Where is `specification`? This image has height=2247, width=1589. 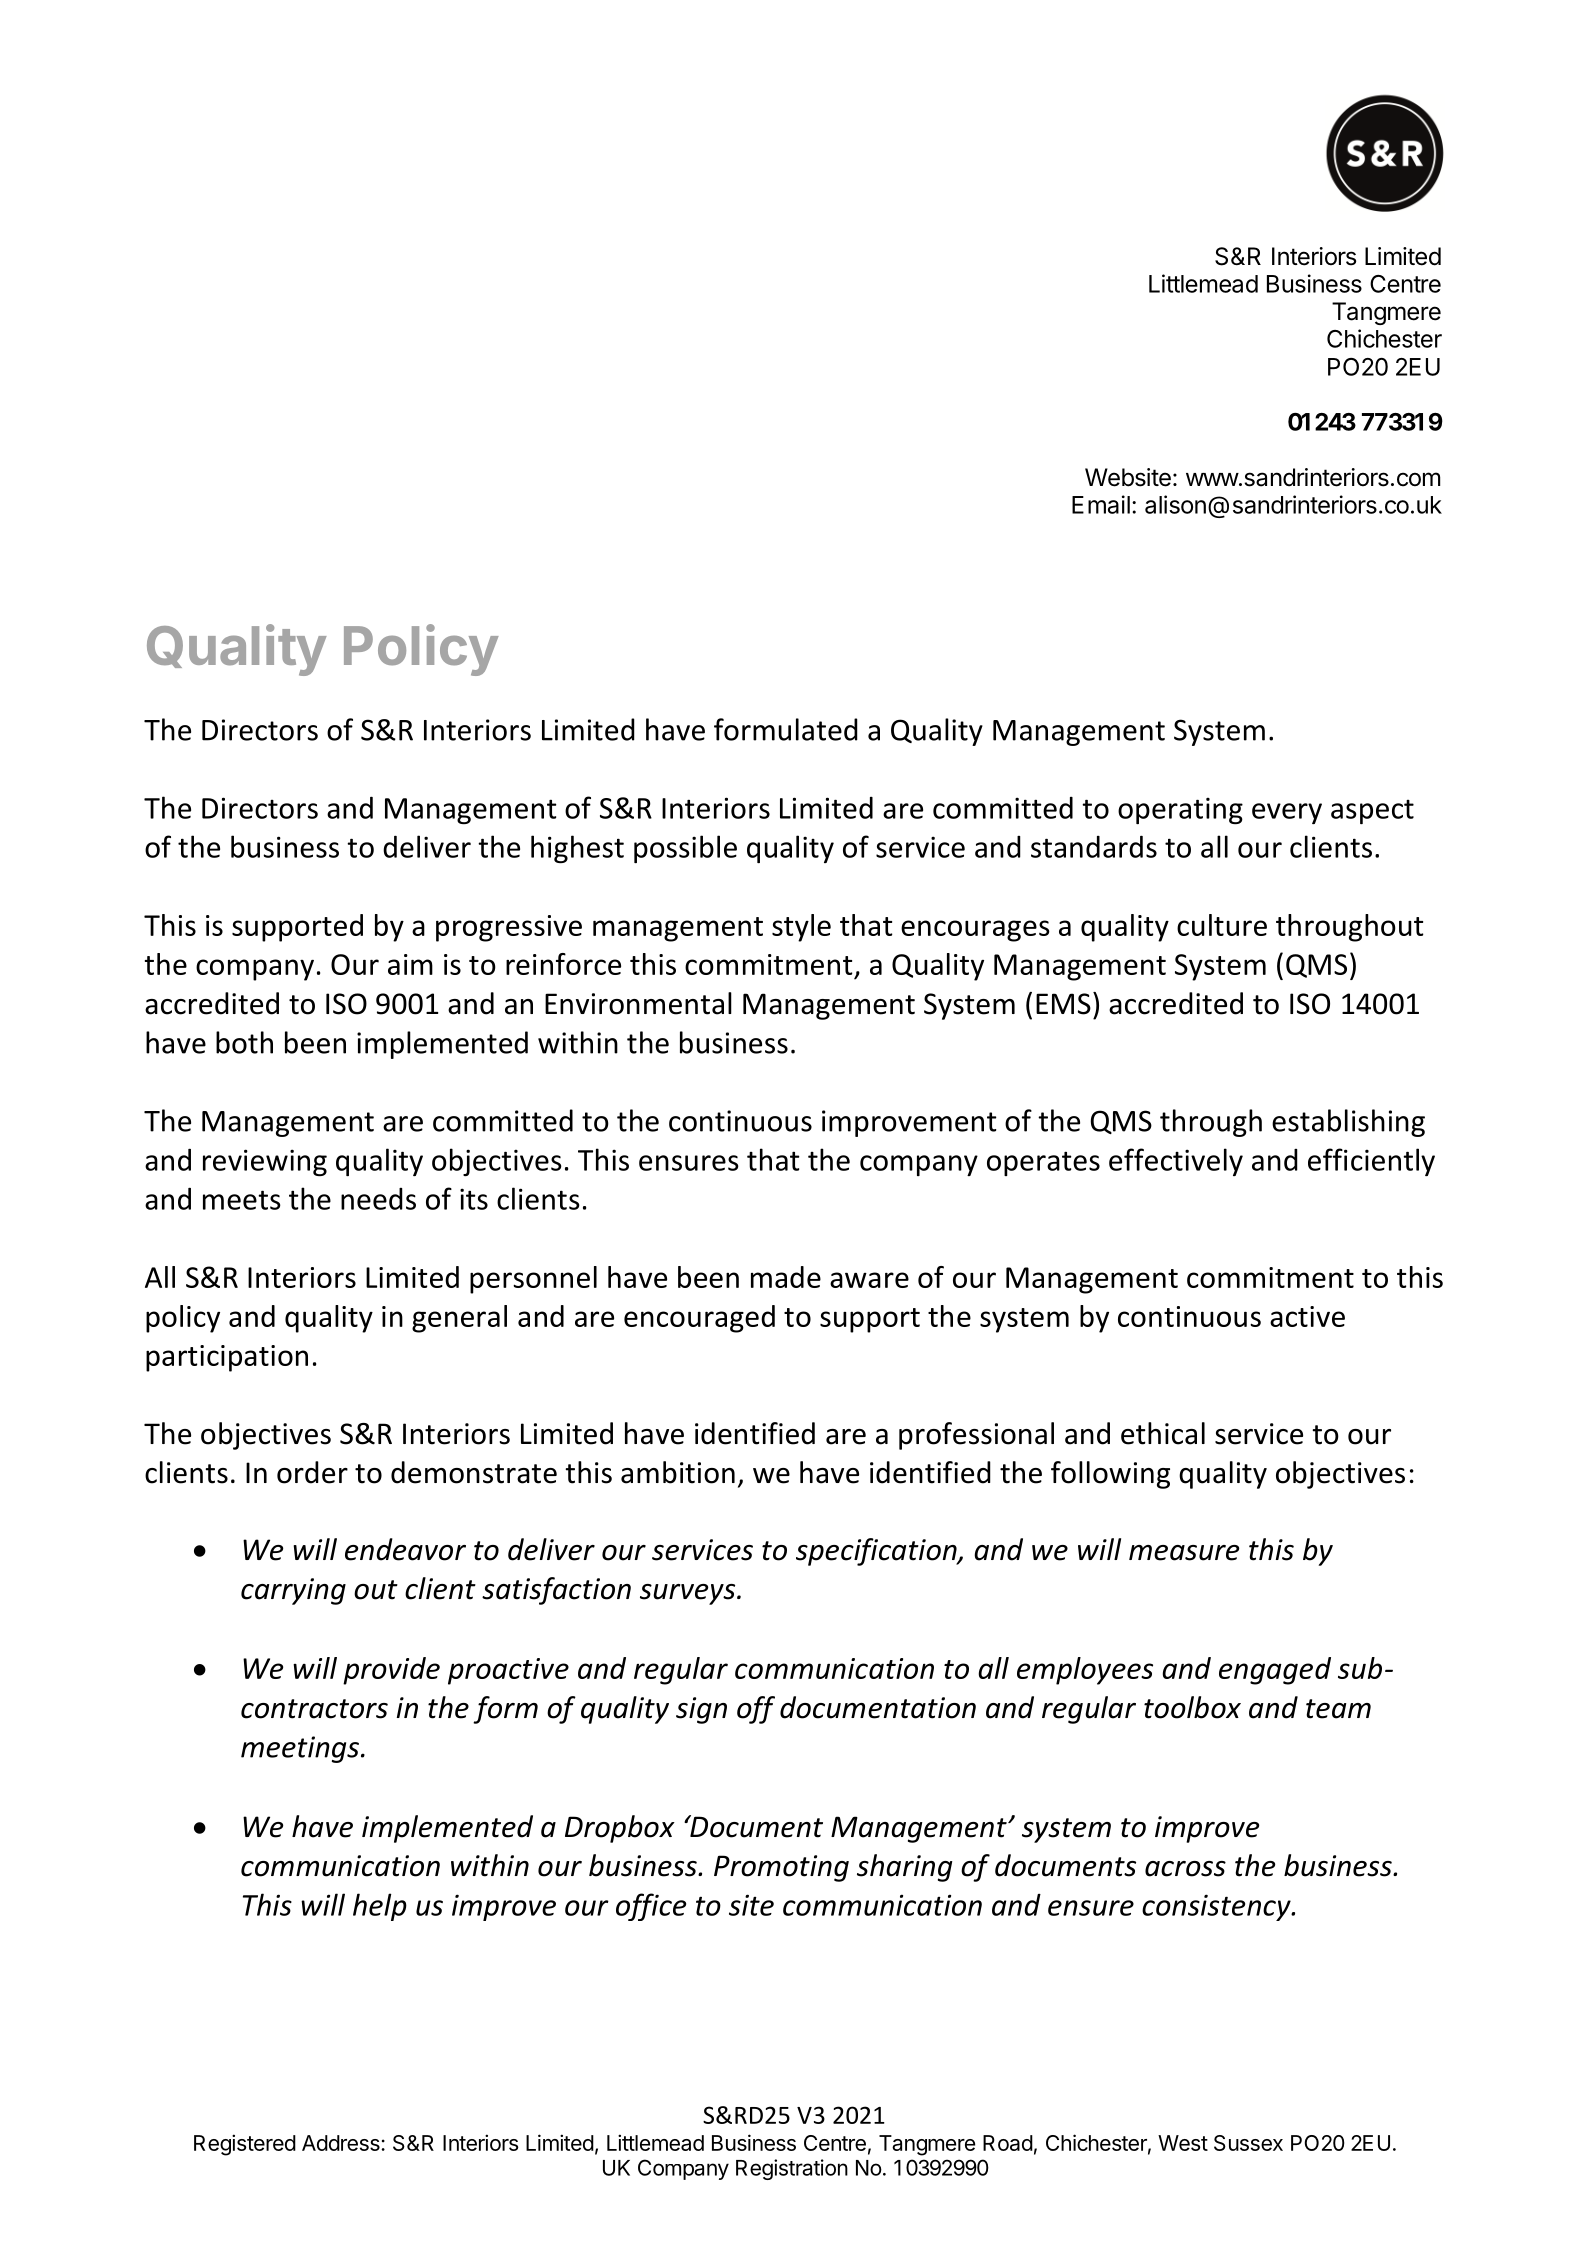
specification is located at coordinates (877, 1552).
